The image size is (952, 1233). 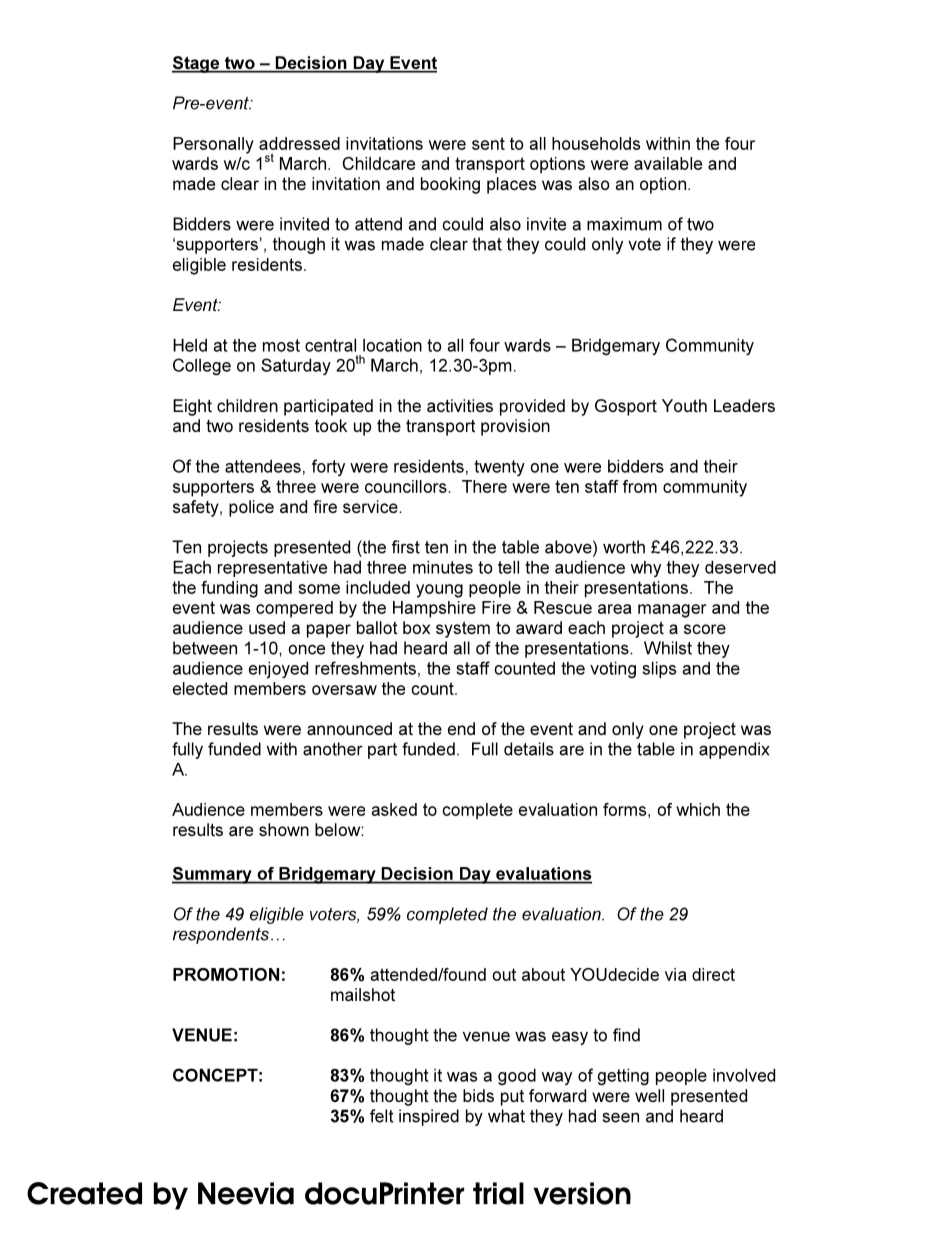 I want to click on addressed, so click(x=299, y=143).
